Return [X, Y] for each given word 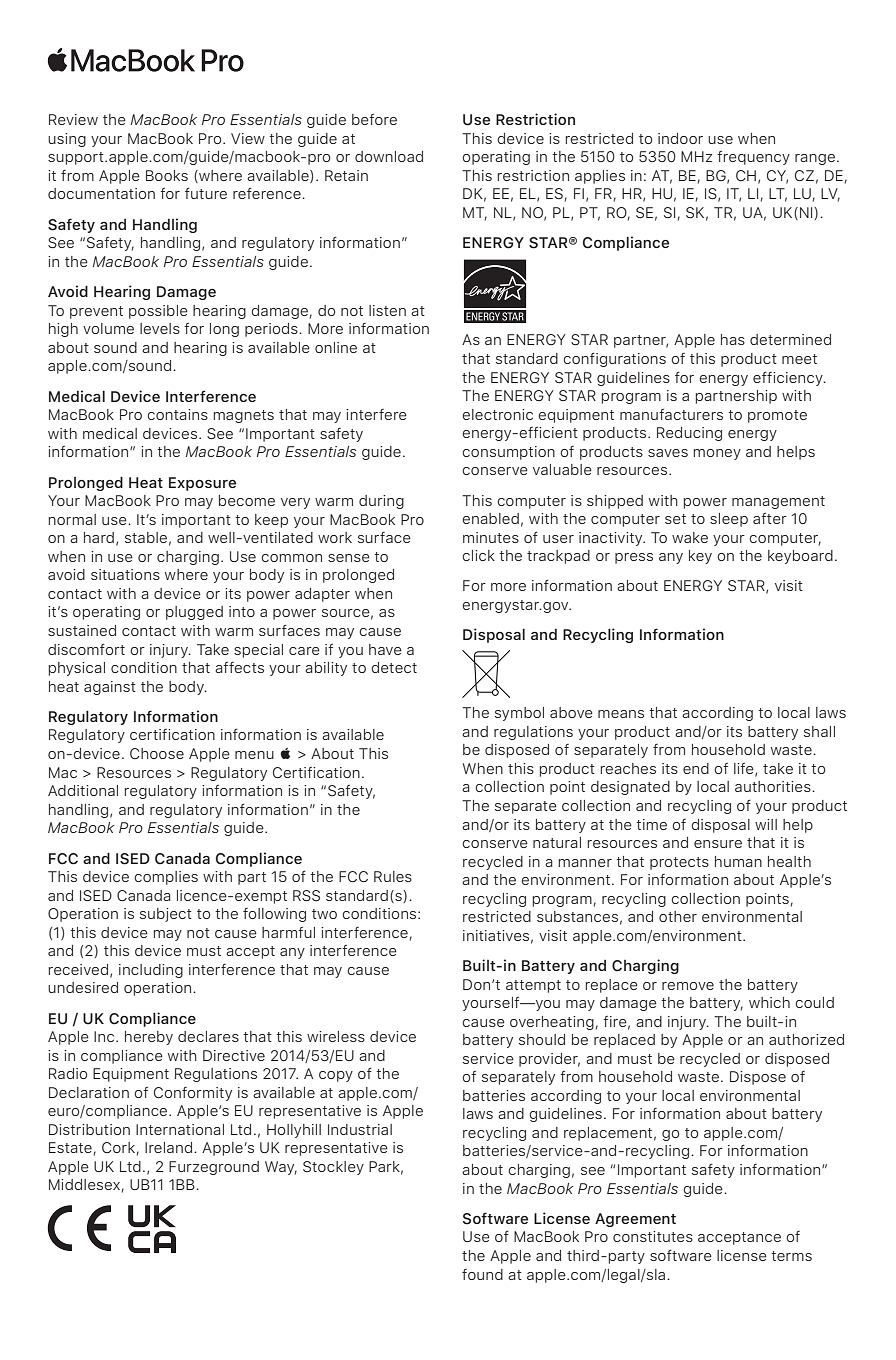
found [482, 1274]
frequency [753, 158]
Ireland [168, 1147]
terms [791, 1256]
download [389, 156]
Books [167, 175]
